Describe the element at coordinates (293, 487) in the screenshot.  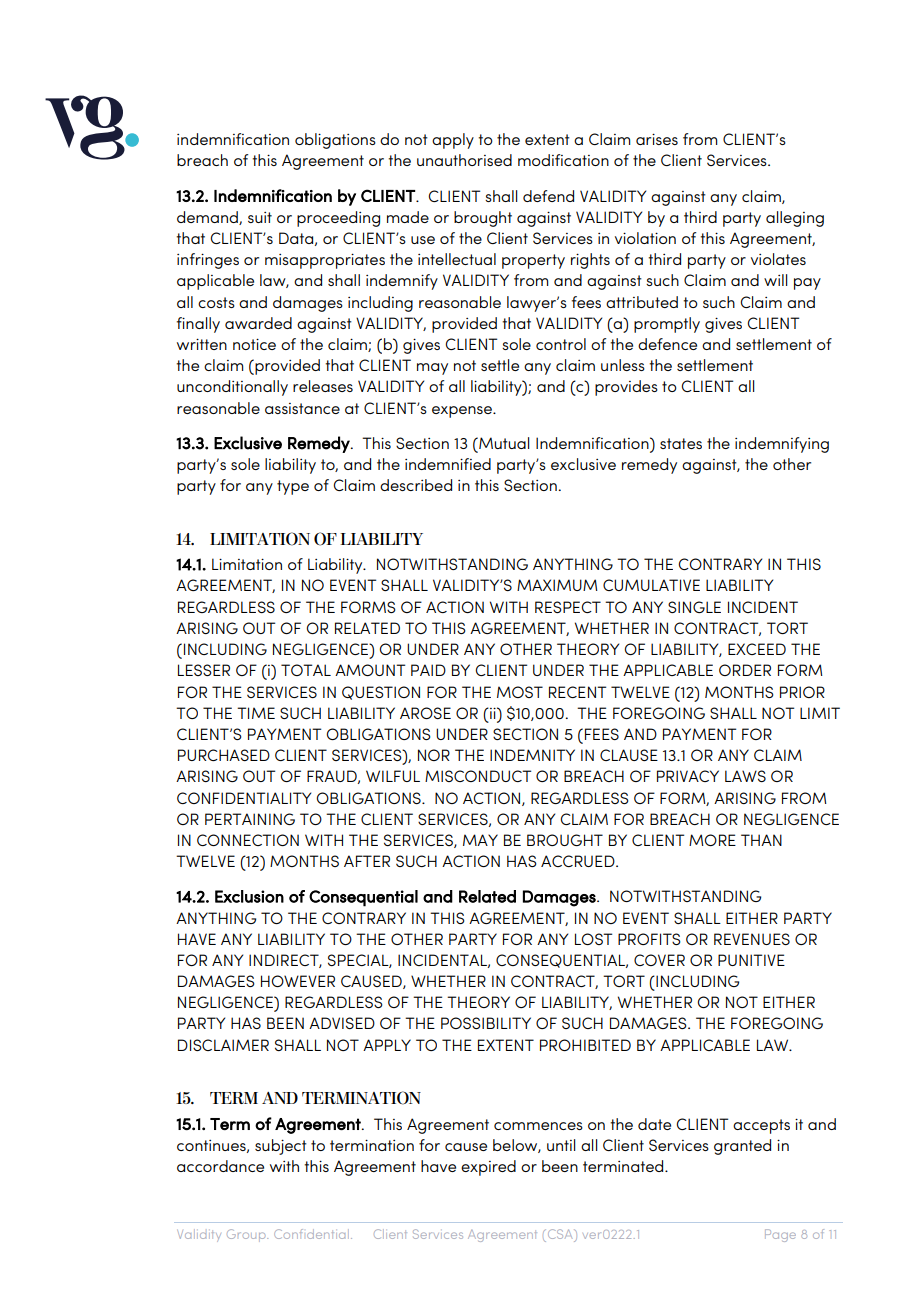
I see `type` at that location.
